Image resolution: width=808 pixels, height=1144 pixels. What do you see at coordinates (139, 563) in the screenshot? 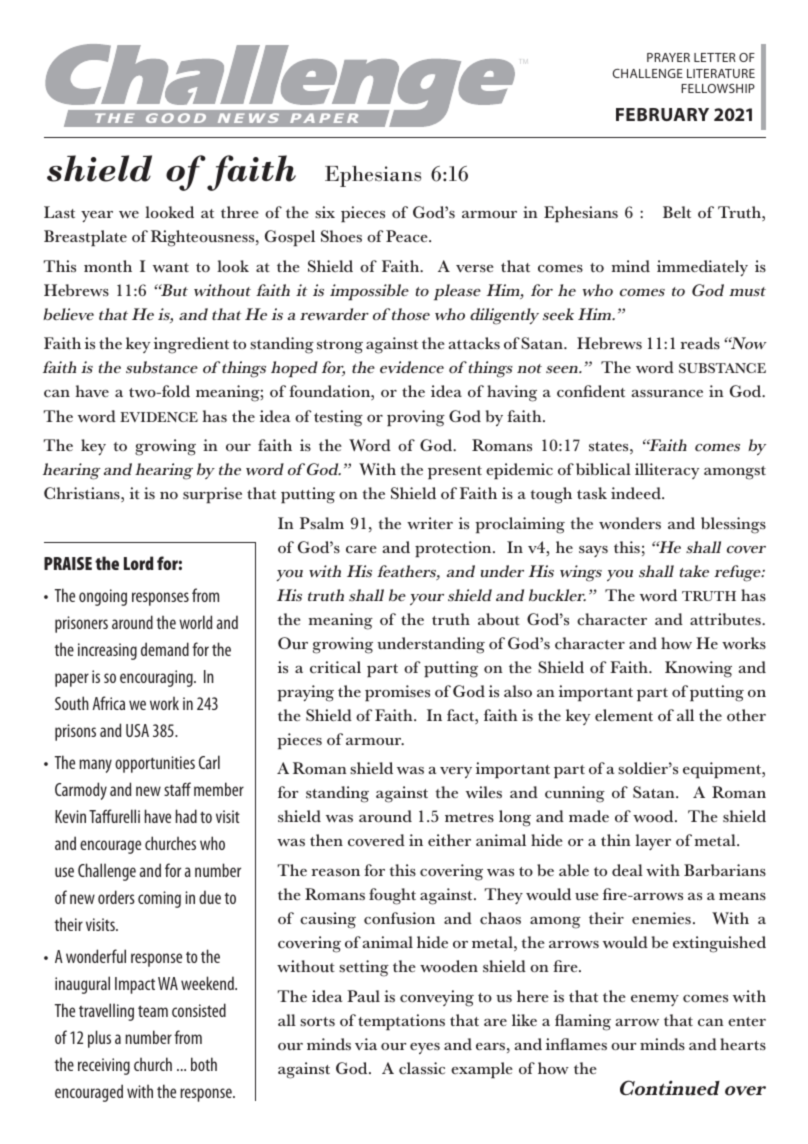
I see `Lord` at bounding box center [139, 563].
